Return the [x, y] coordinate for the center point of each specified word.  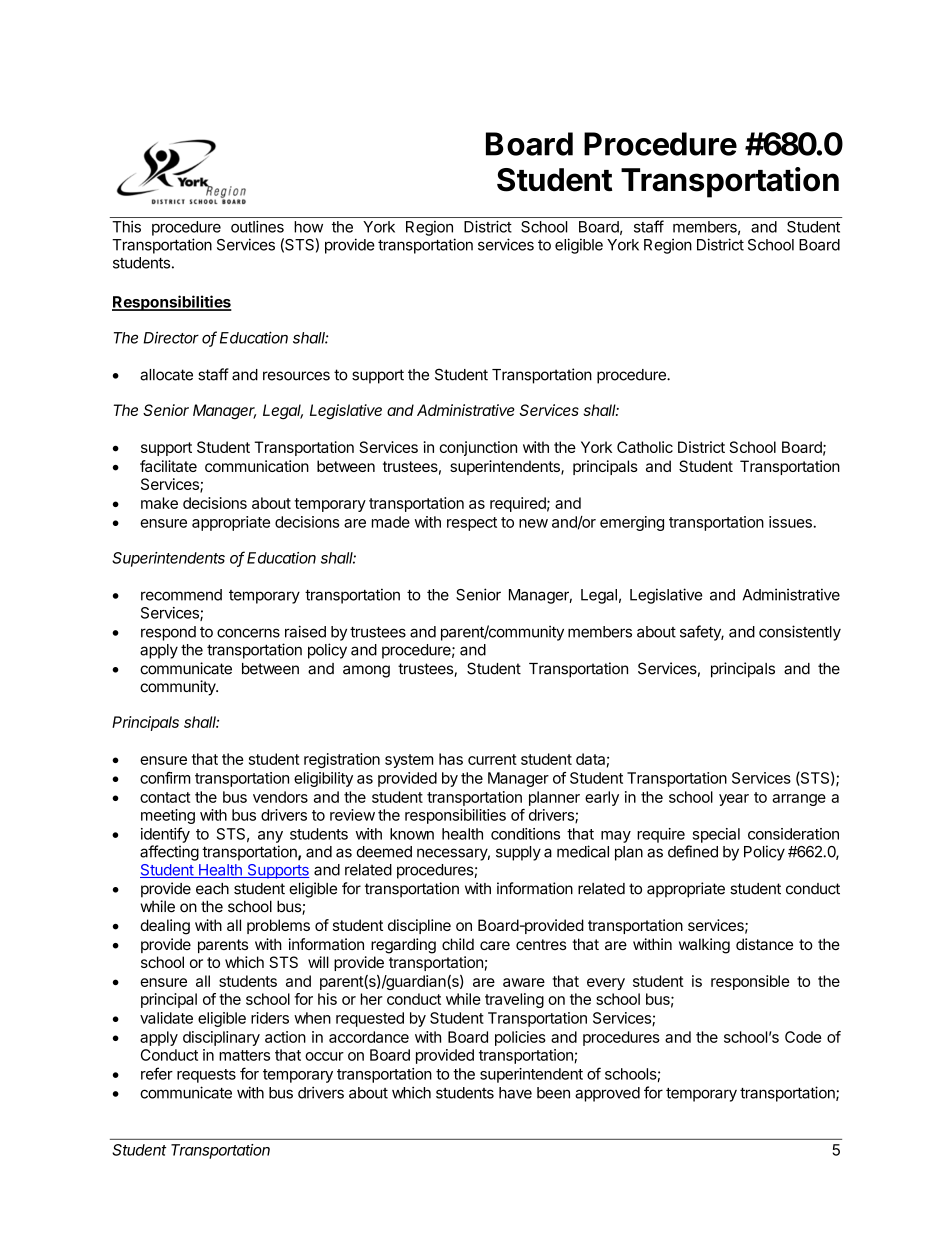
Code [803, 1037]
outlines [257, 226]
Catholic [645, 447]
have [515, 1093]
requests [206, 1076]
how [308, 227]
